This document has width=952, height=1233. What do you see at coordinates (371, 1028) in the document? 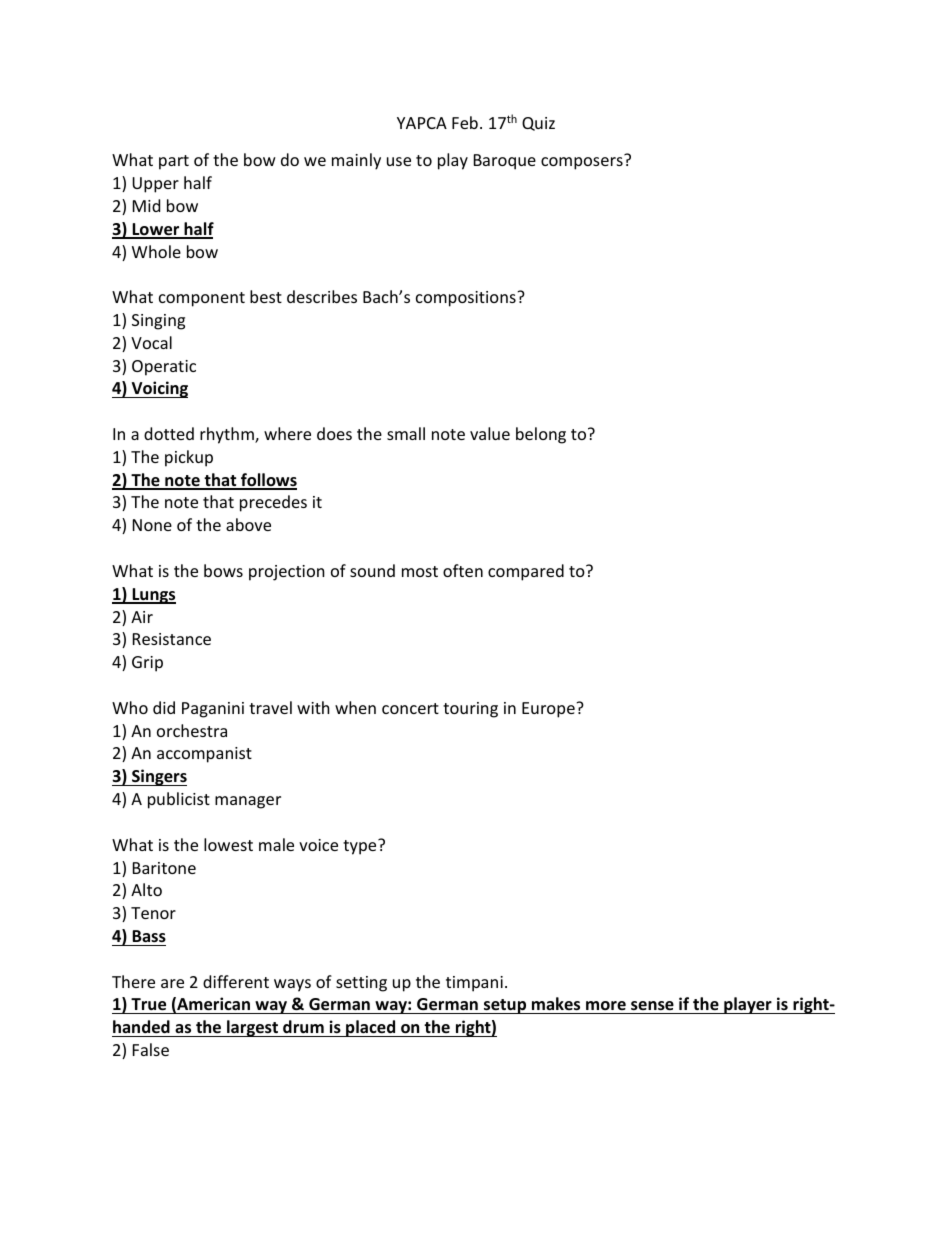
I see `placed` at bounding box center [371, 1028].
